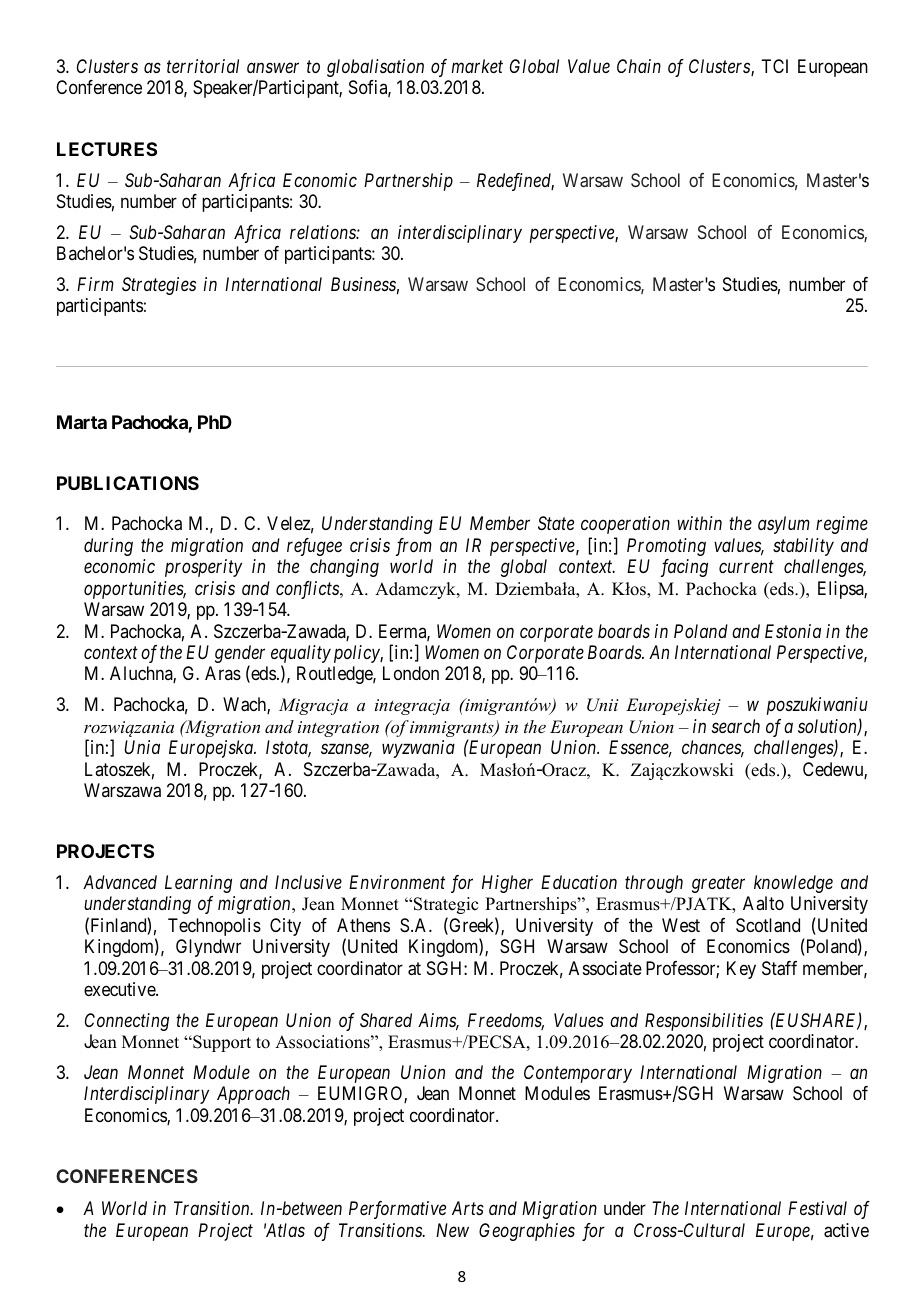  I want to click on territorial, so click(203, 66).
